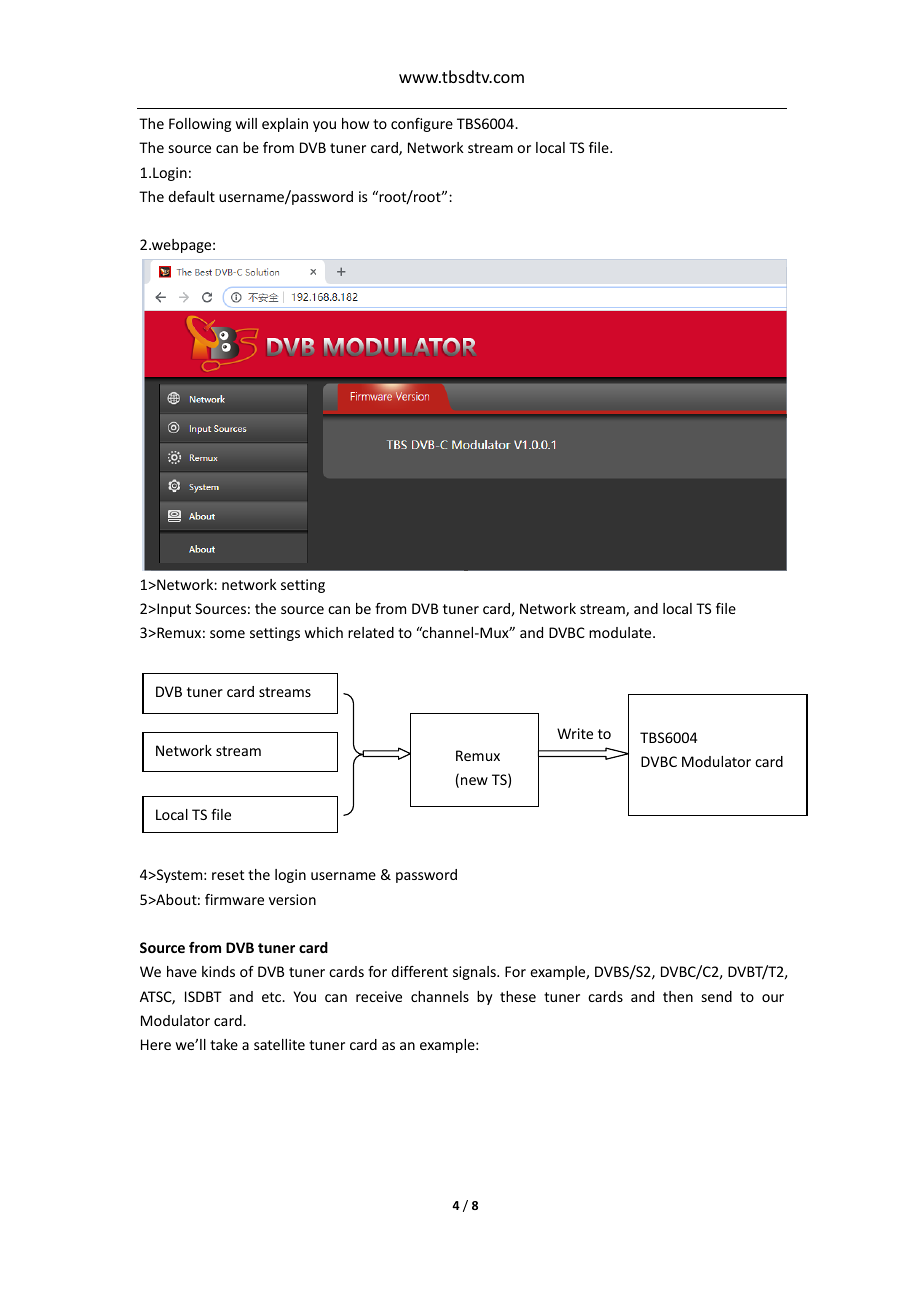 The height and width of the screenshot is (1308, 924). What do you see at coordinates (200, 125) in the screenshot?
I see `Following` at bounding box center [200, 125].
